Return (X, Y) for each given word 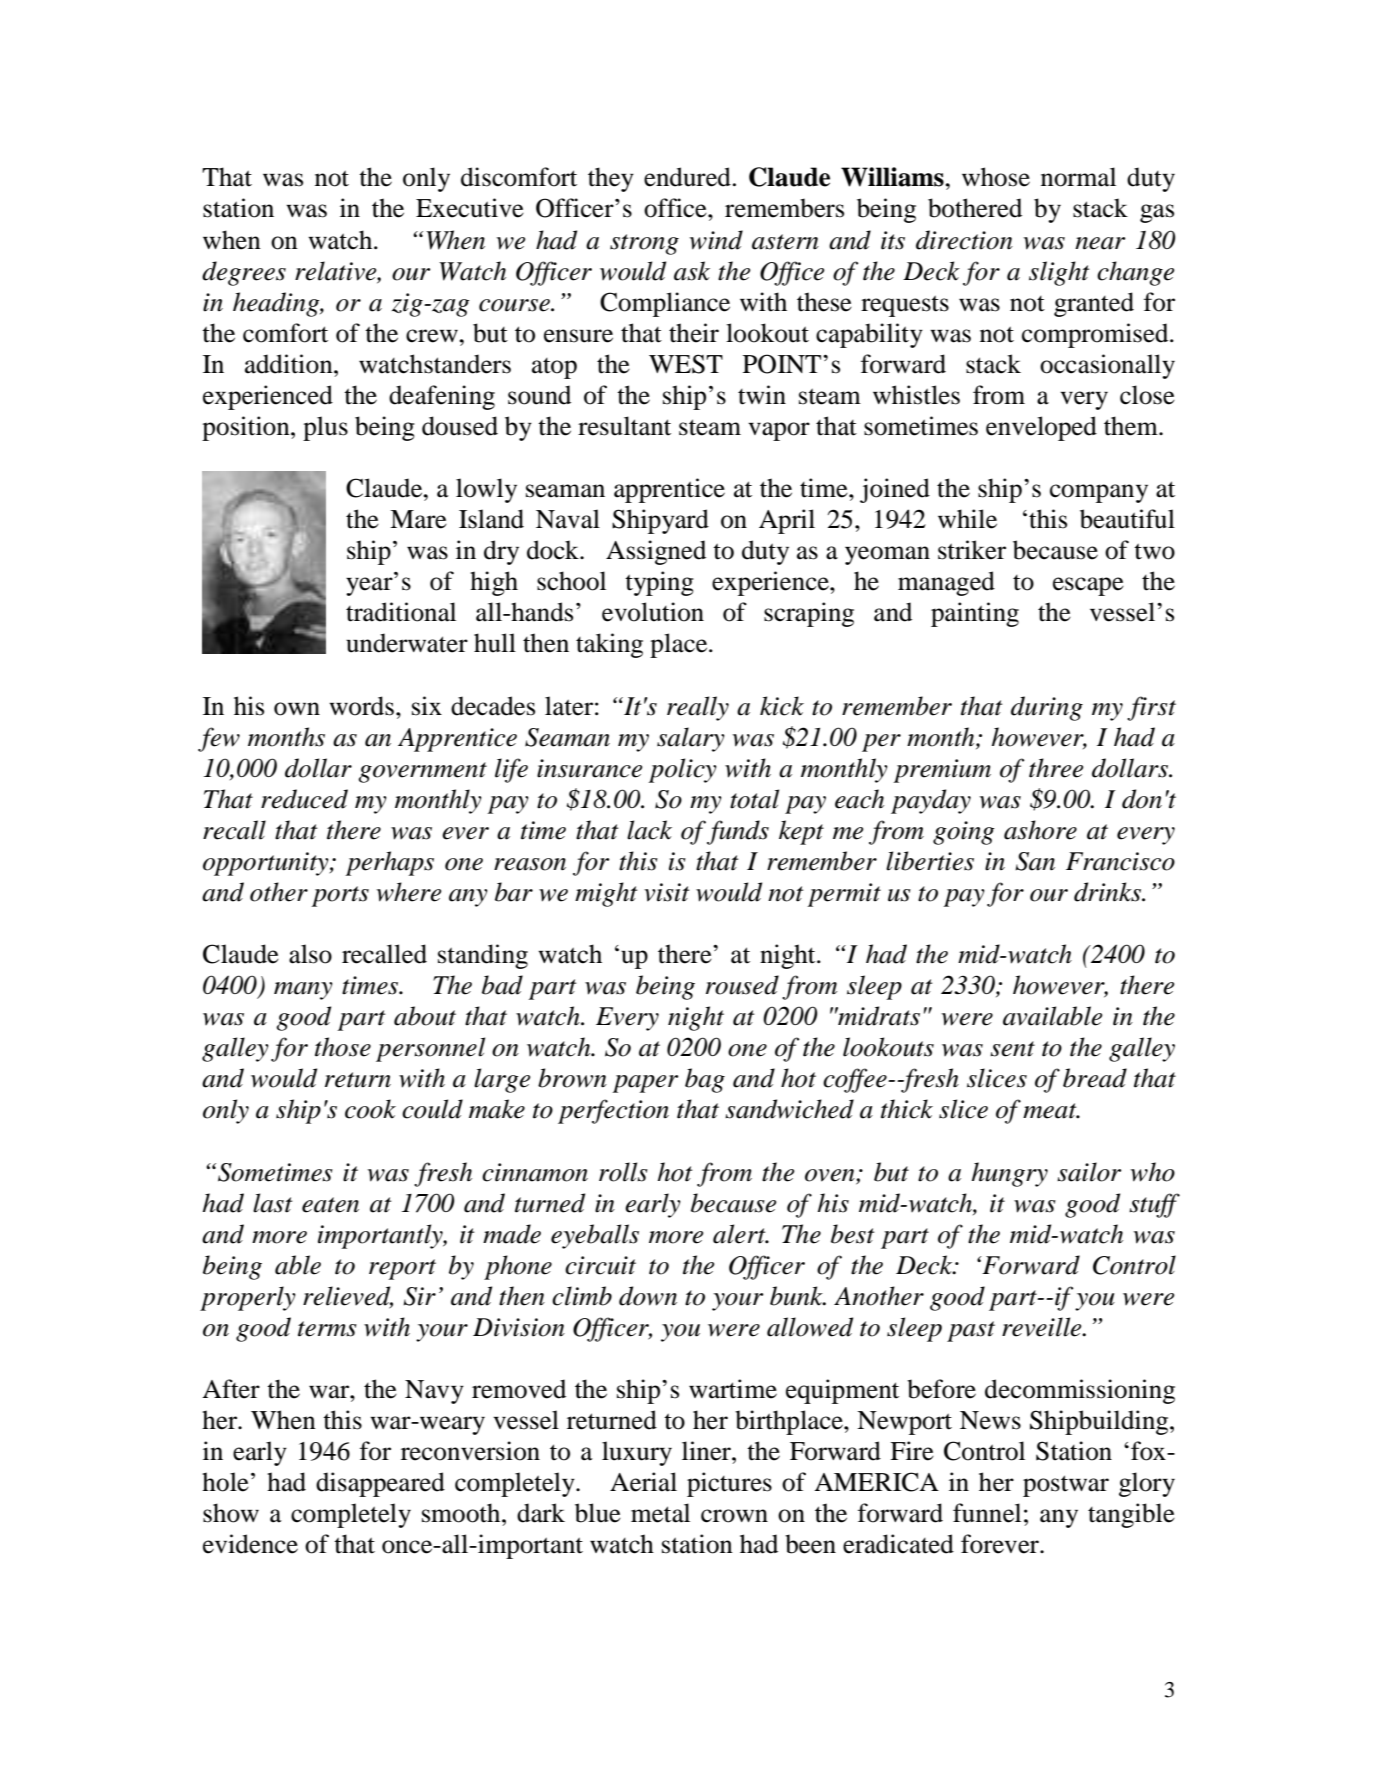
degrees (244, 273)
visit (666, 892)
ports (340, 896)
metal (660, 1513)
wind (716, 240)
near (1100, 243)
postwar (1066, 1486)
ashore (1040, 830)
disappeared (380, 1484)
